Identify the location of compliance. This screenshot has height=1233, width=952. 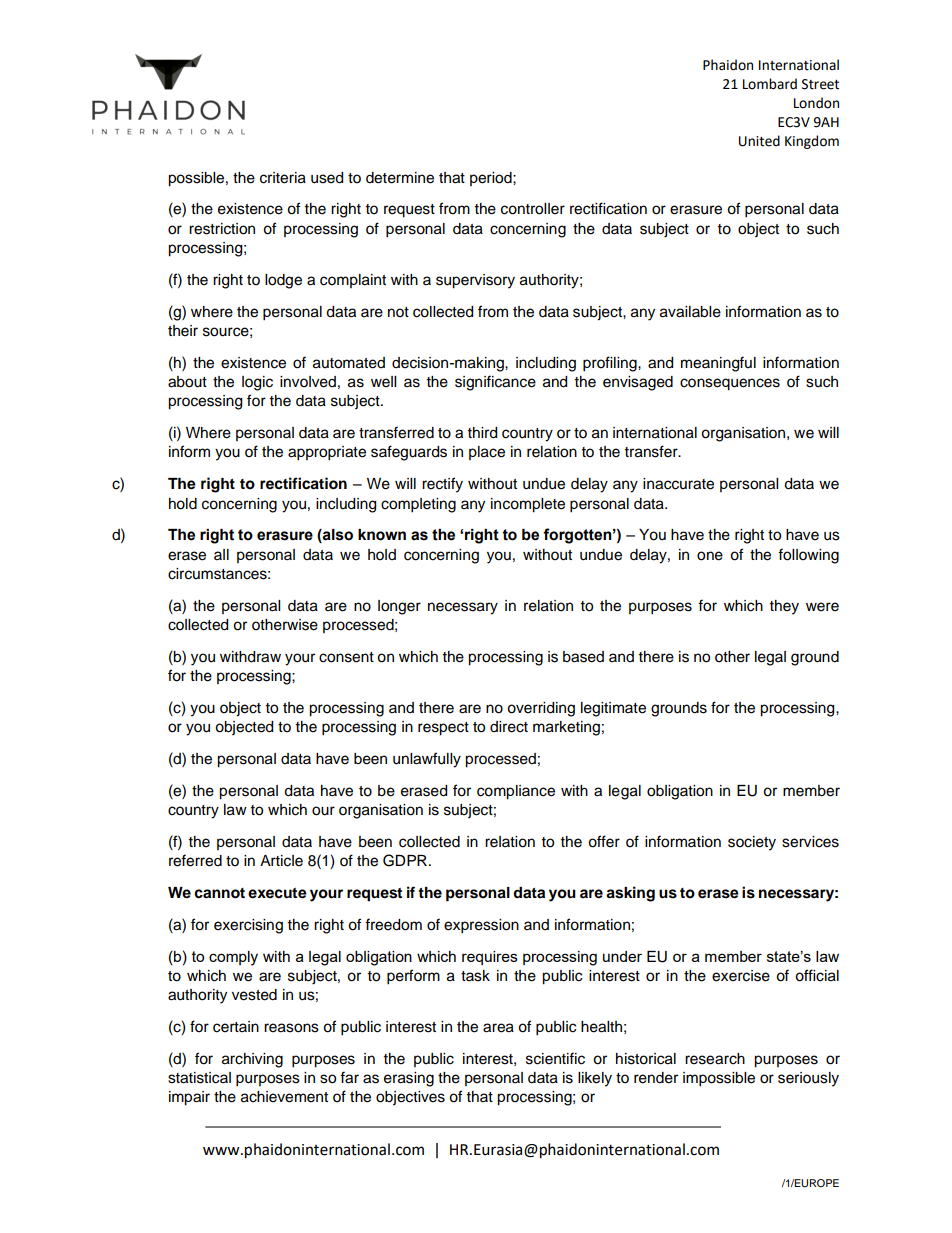
(516, 792).
